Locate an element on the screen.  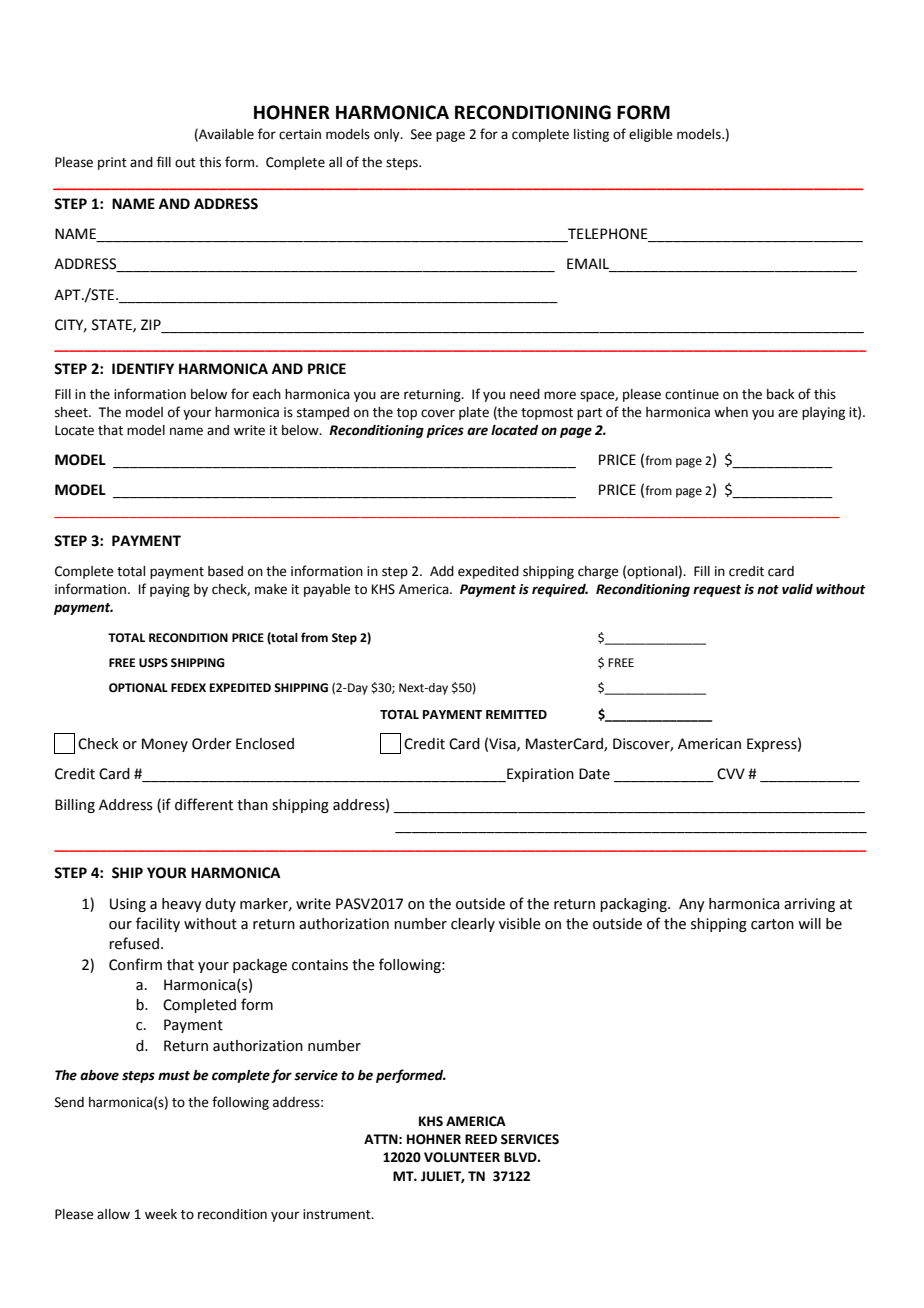
eligible is located at coordinates (651, 135).
